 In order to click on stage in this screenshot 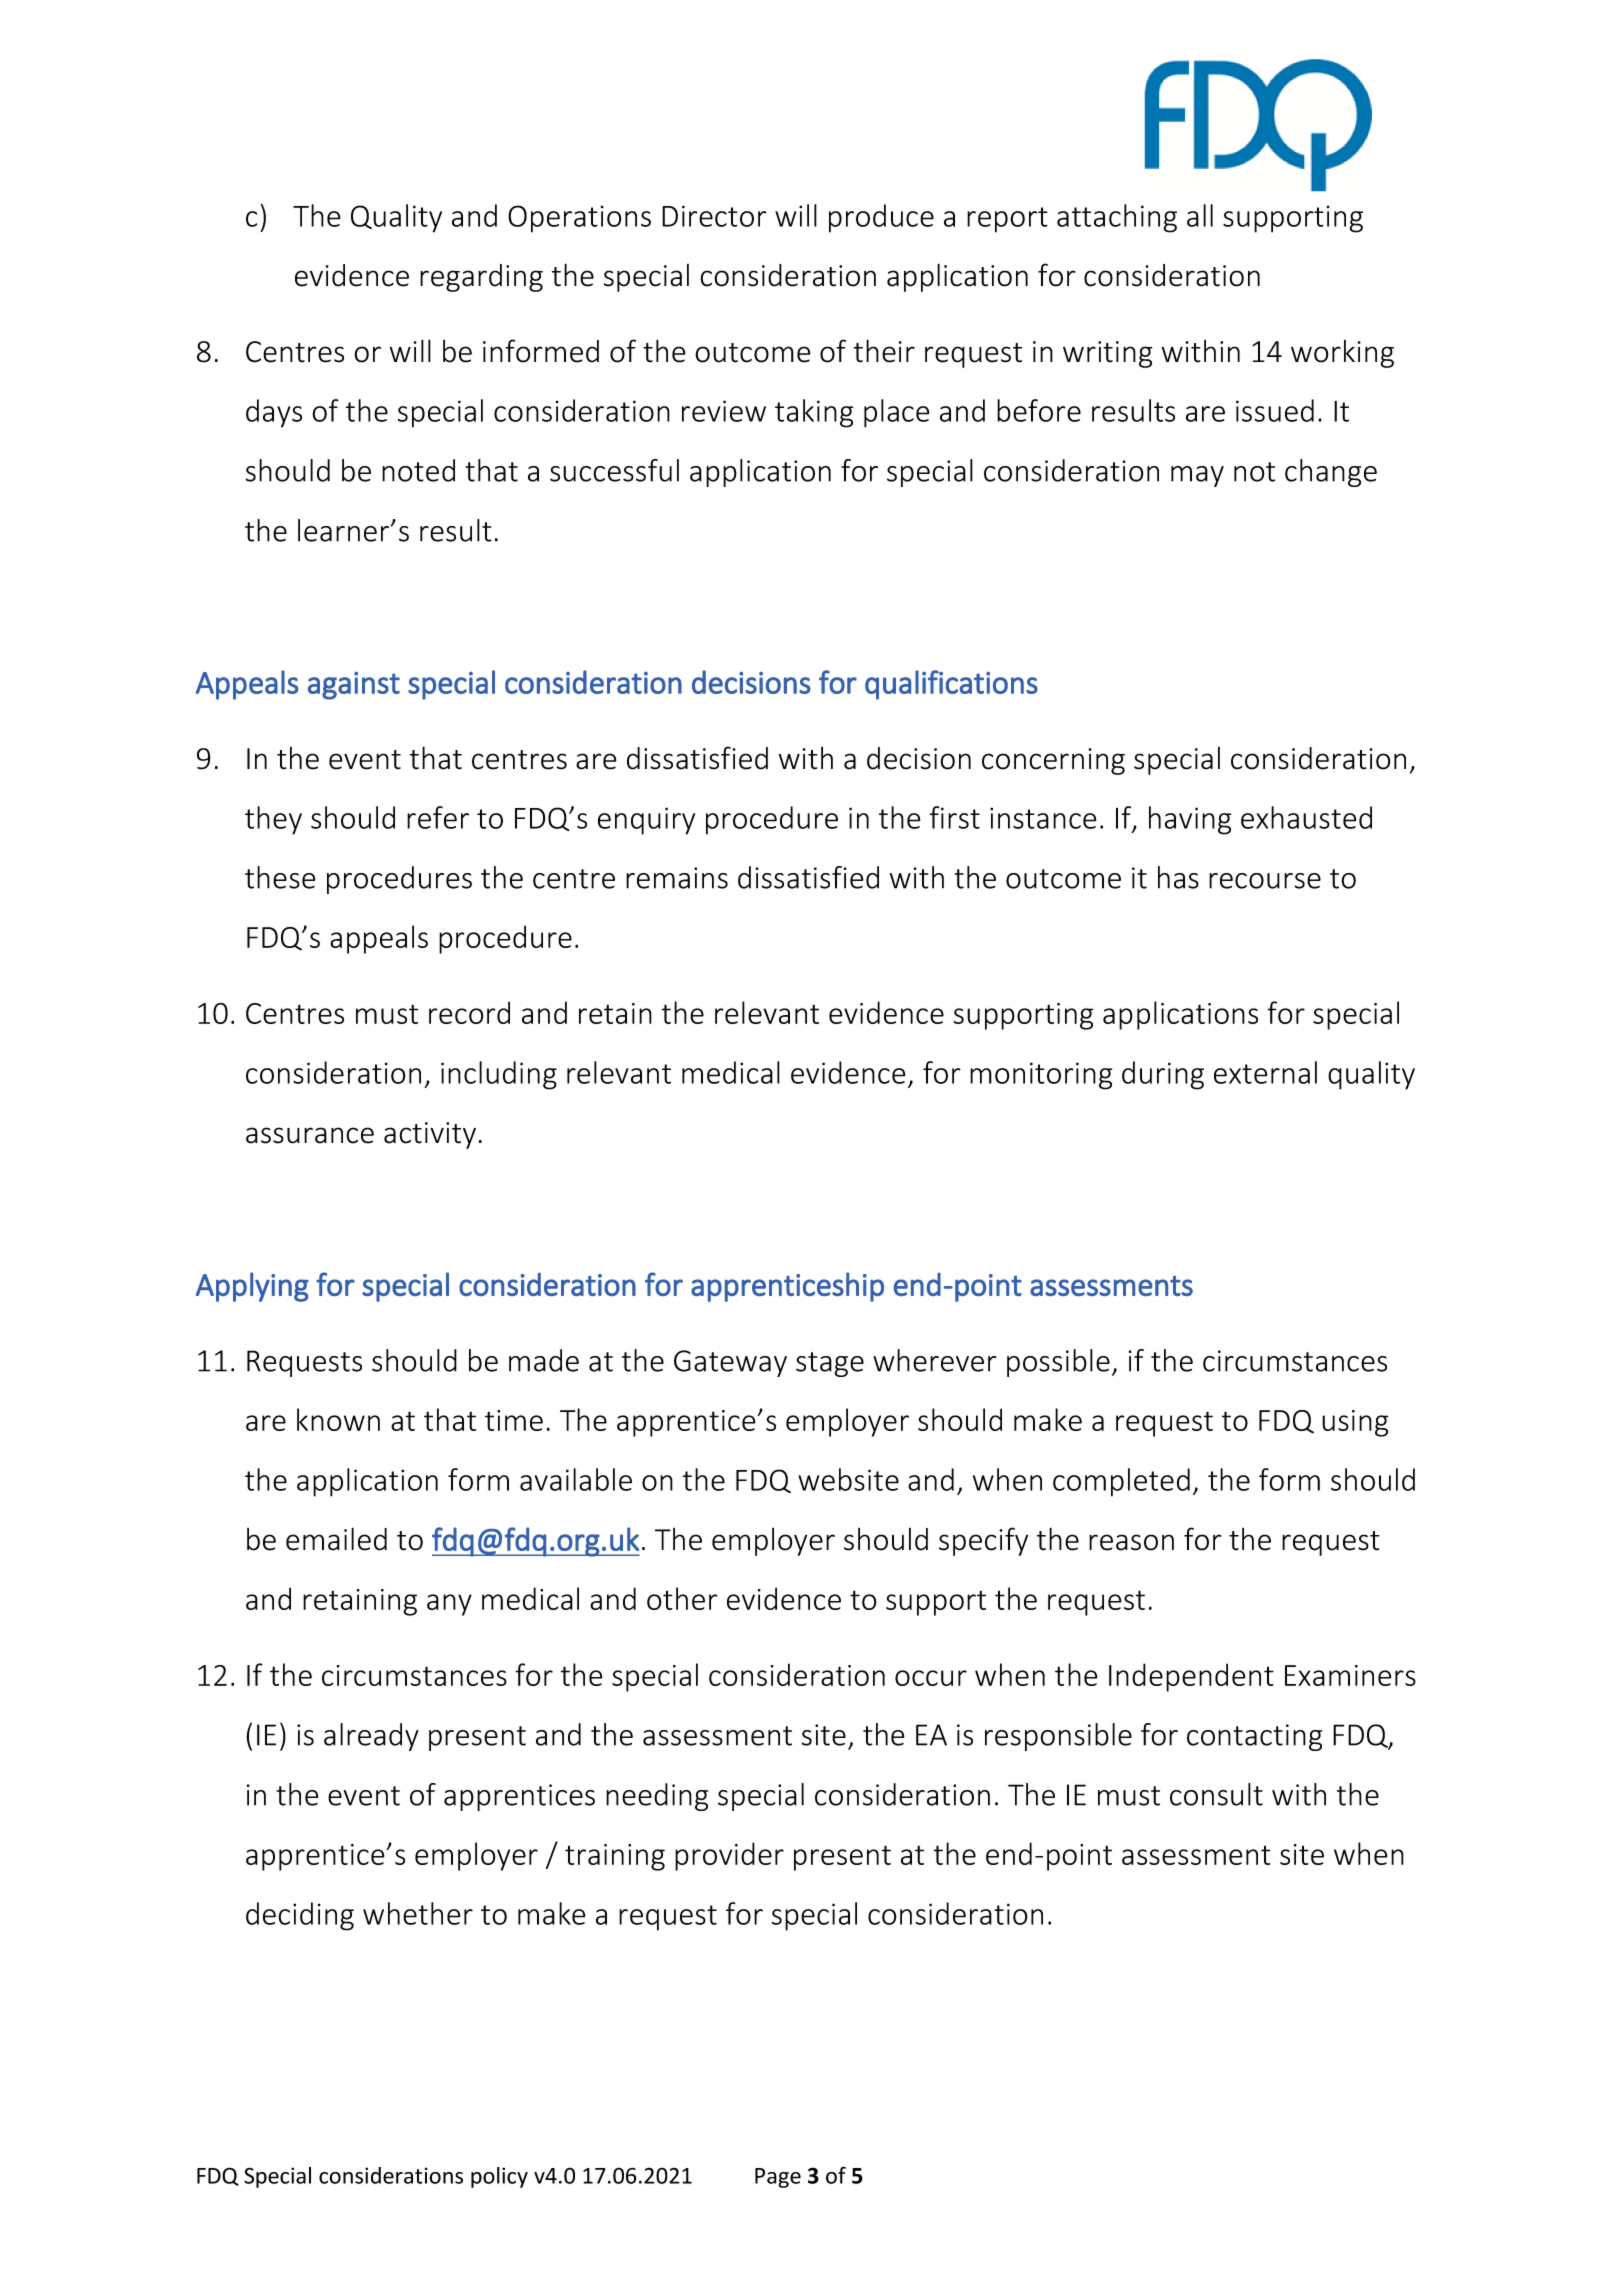, I will do `click(830, 1364)`.
